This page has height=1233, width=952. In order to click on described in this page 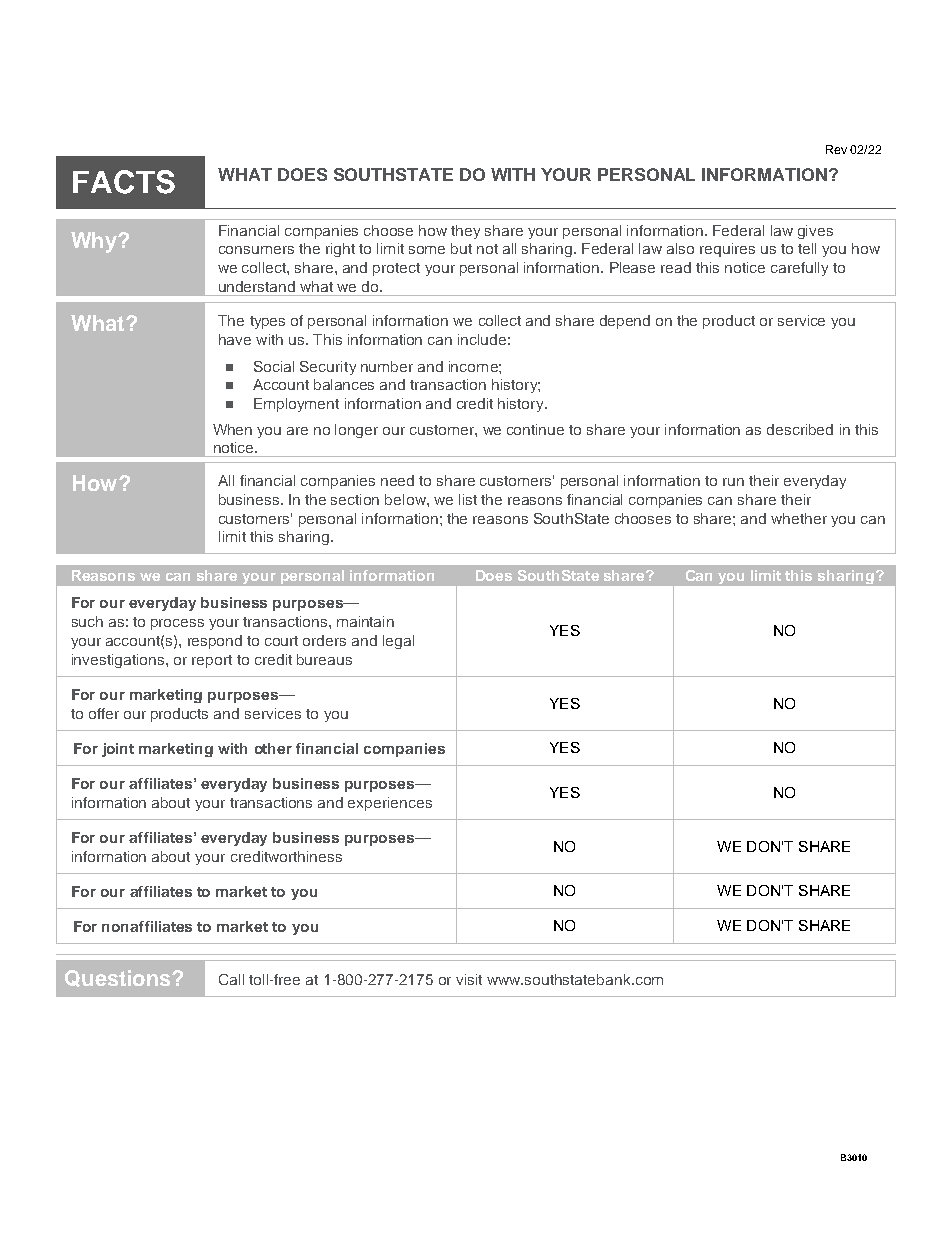, I will do `click(800, 429)`.
